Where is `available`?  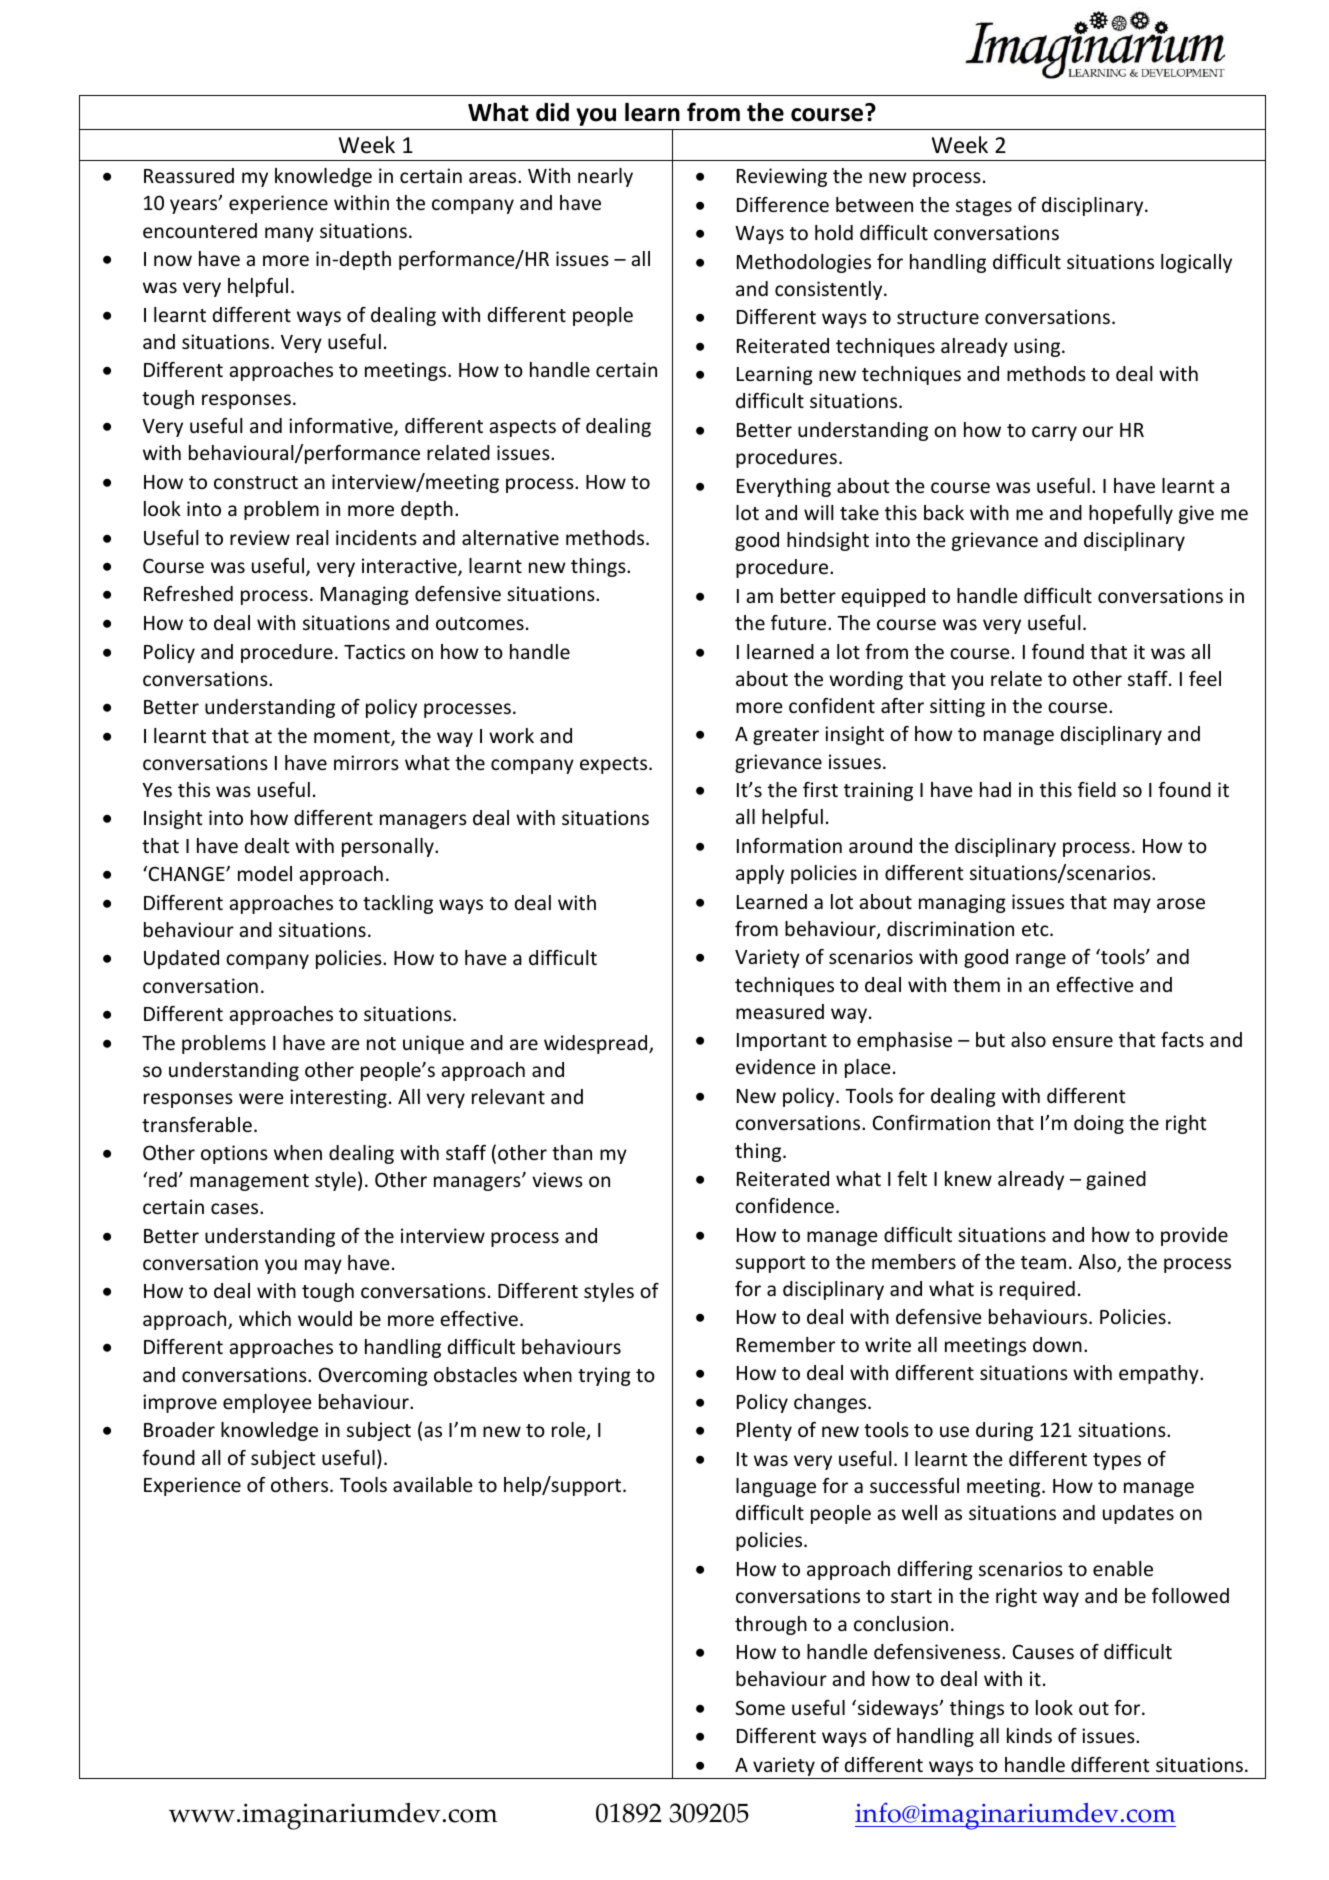 available is located at coordinates (432, 1484).
